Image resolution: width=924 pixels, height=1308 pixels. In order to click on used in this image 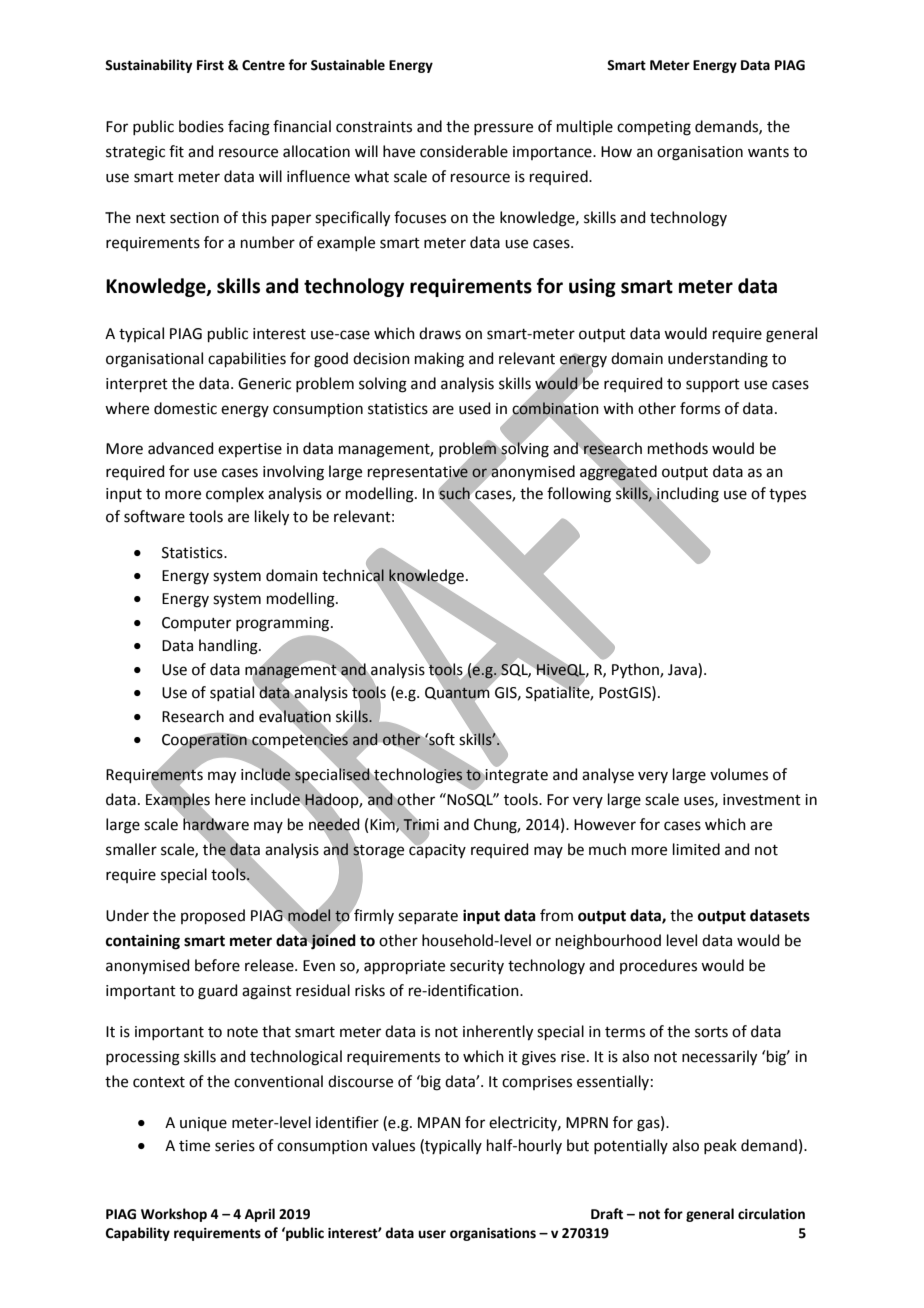, I will do `click(475, 408)`.
